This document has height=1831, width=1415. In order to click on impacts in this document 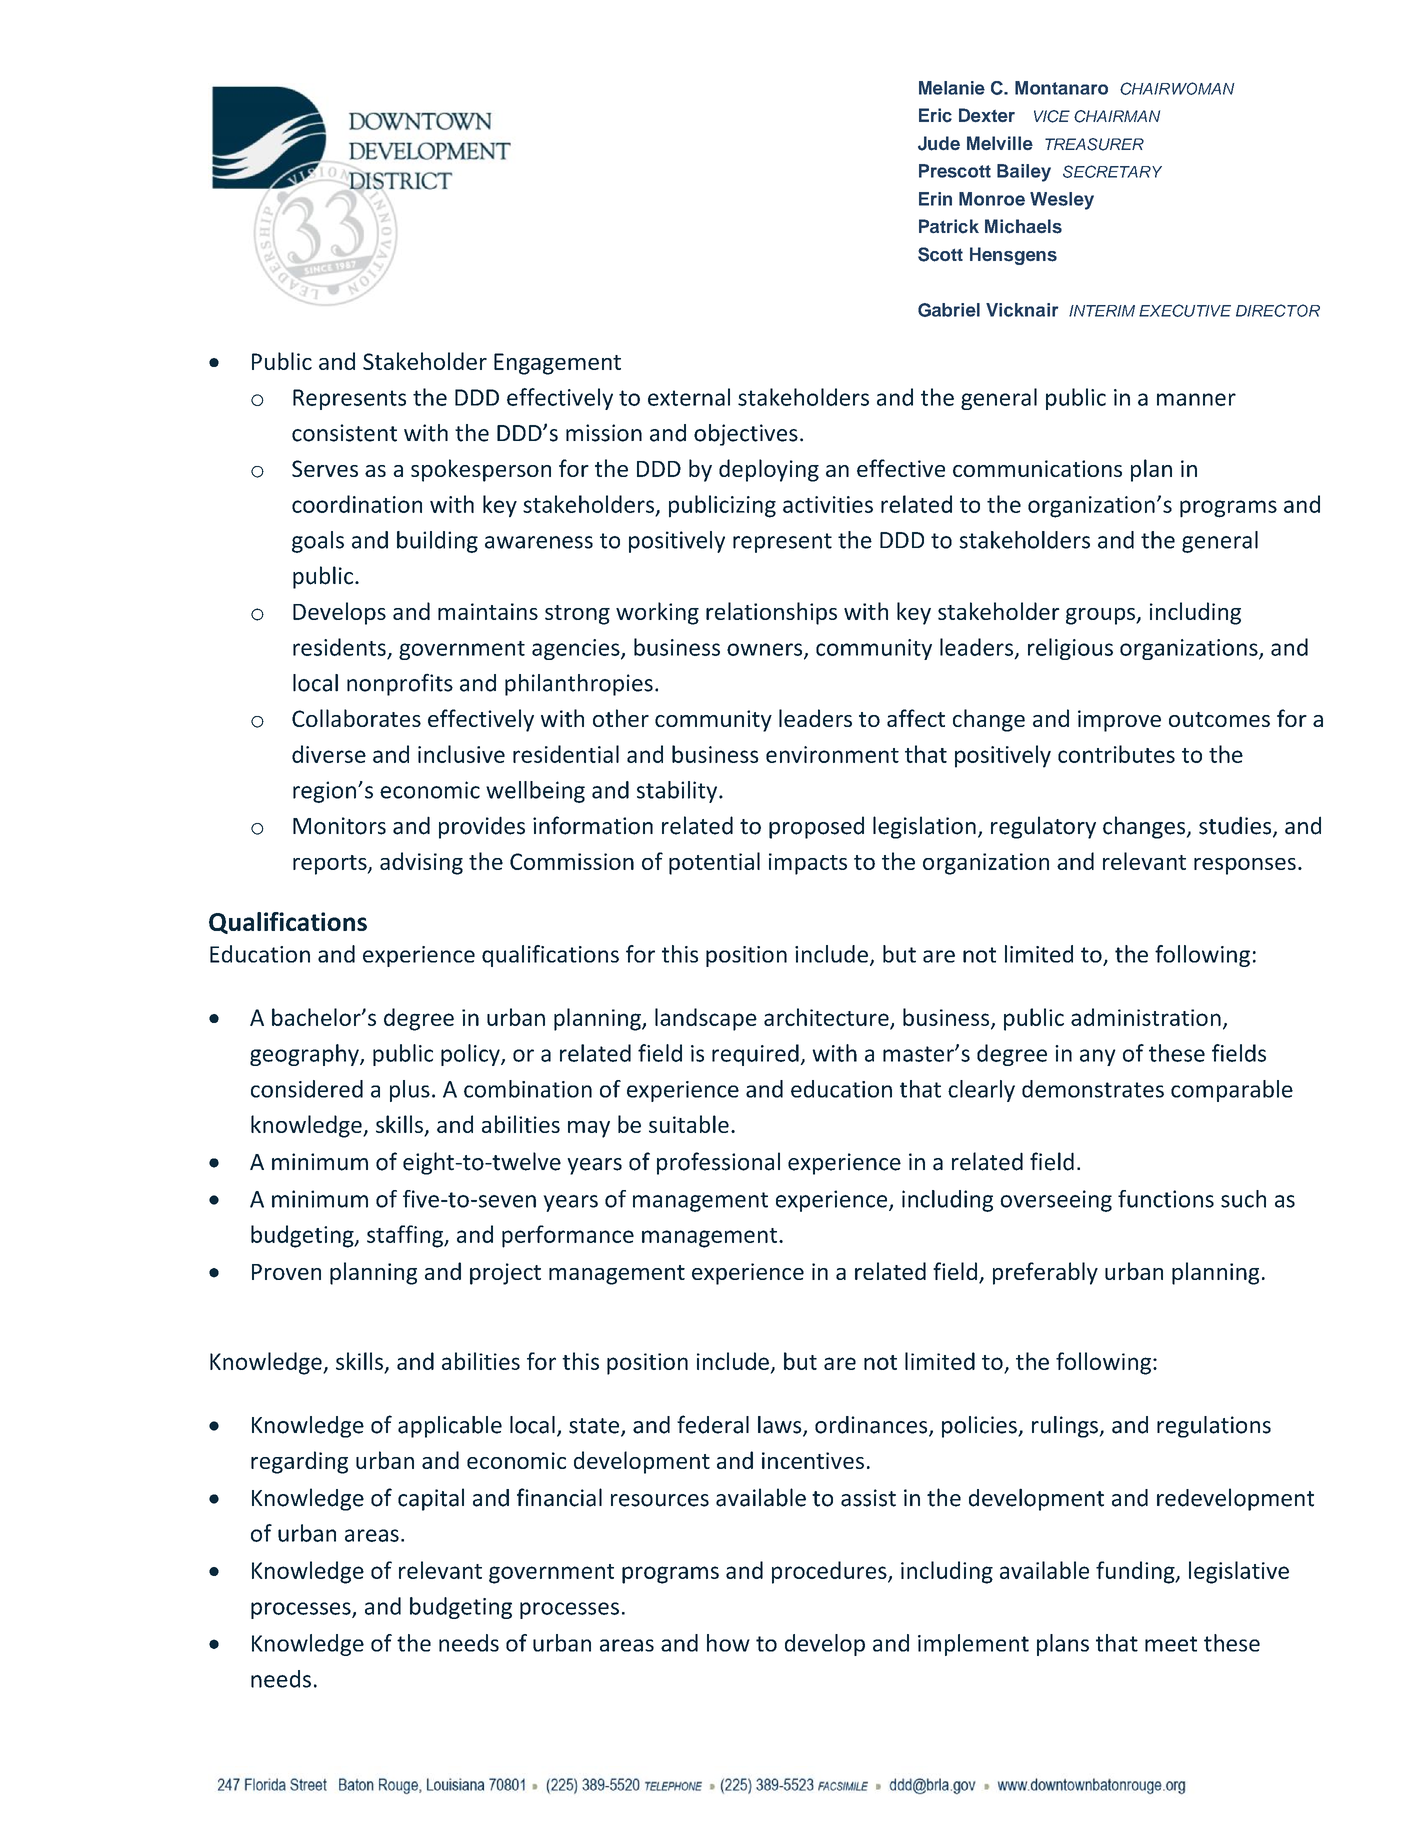, I will do `click(808, 864)`.
